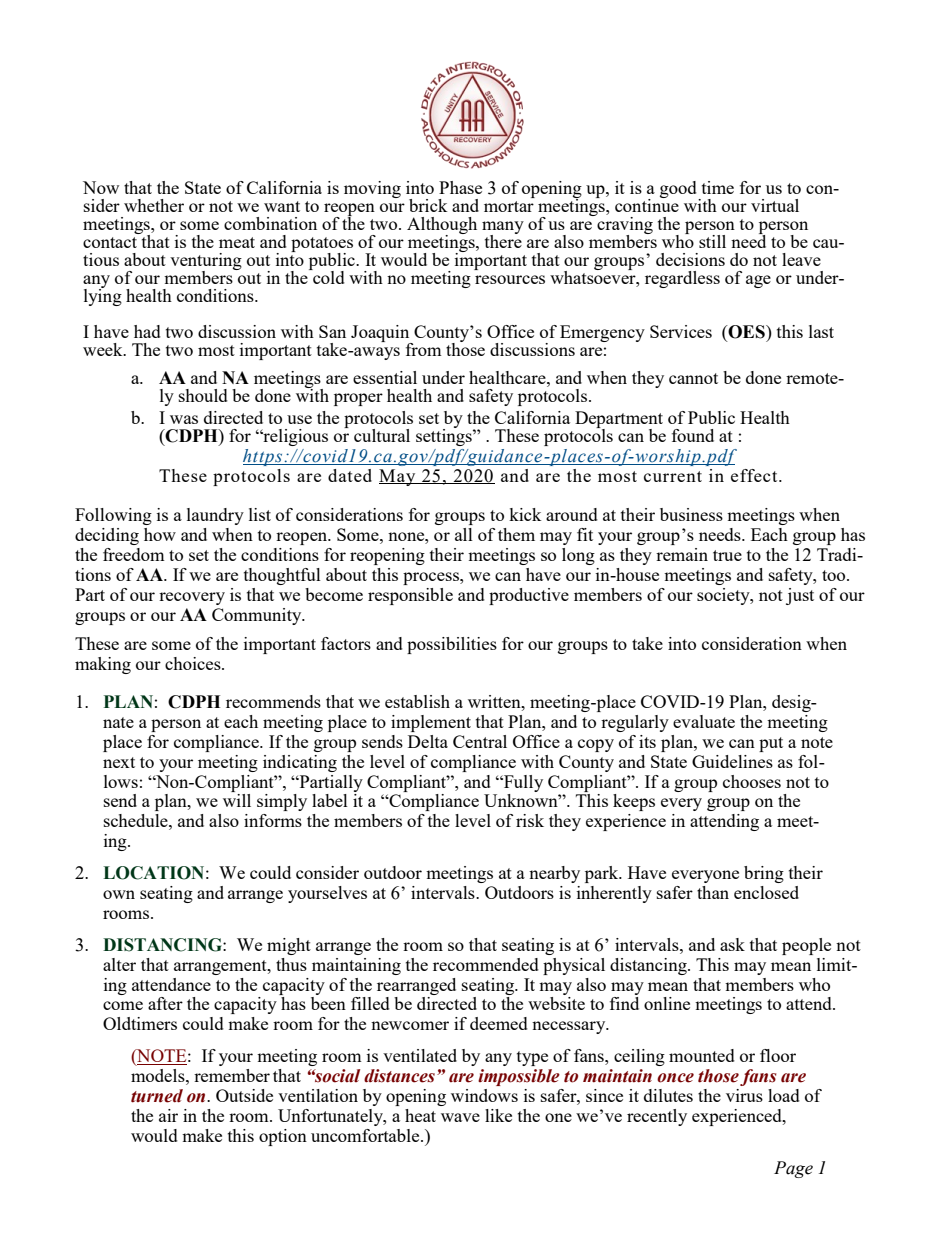 The width and height of the screenshot is (952, 1233). I want to click on them, so click(516, 534).
